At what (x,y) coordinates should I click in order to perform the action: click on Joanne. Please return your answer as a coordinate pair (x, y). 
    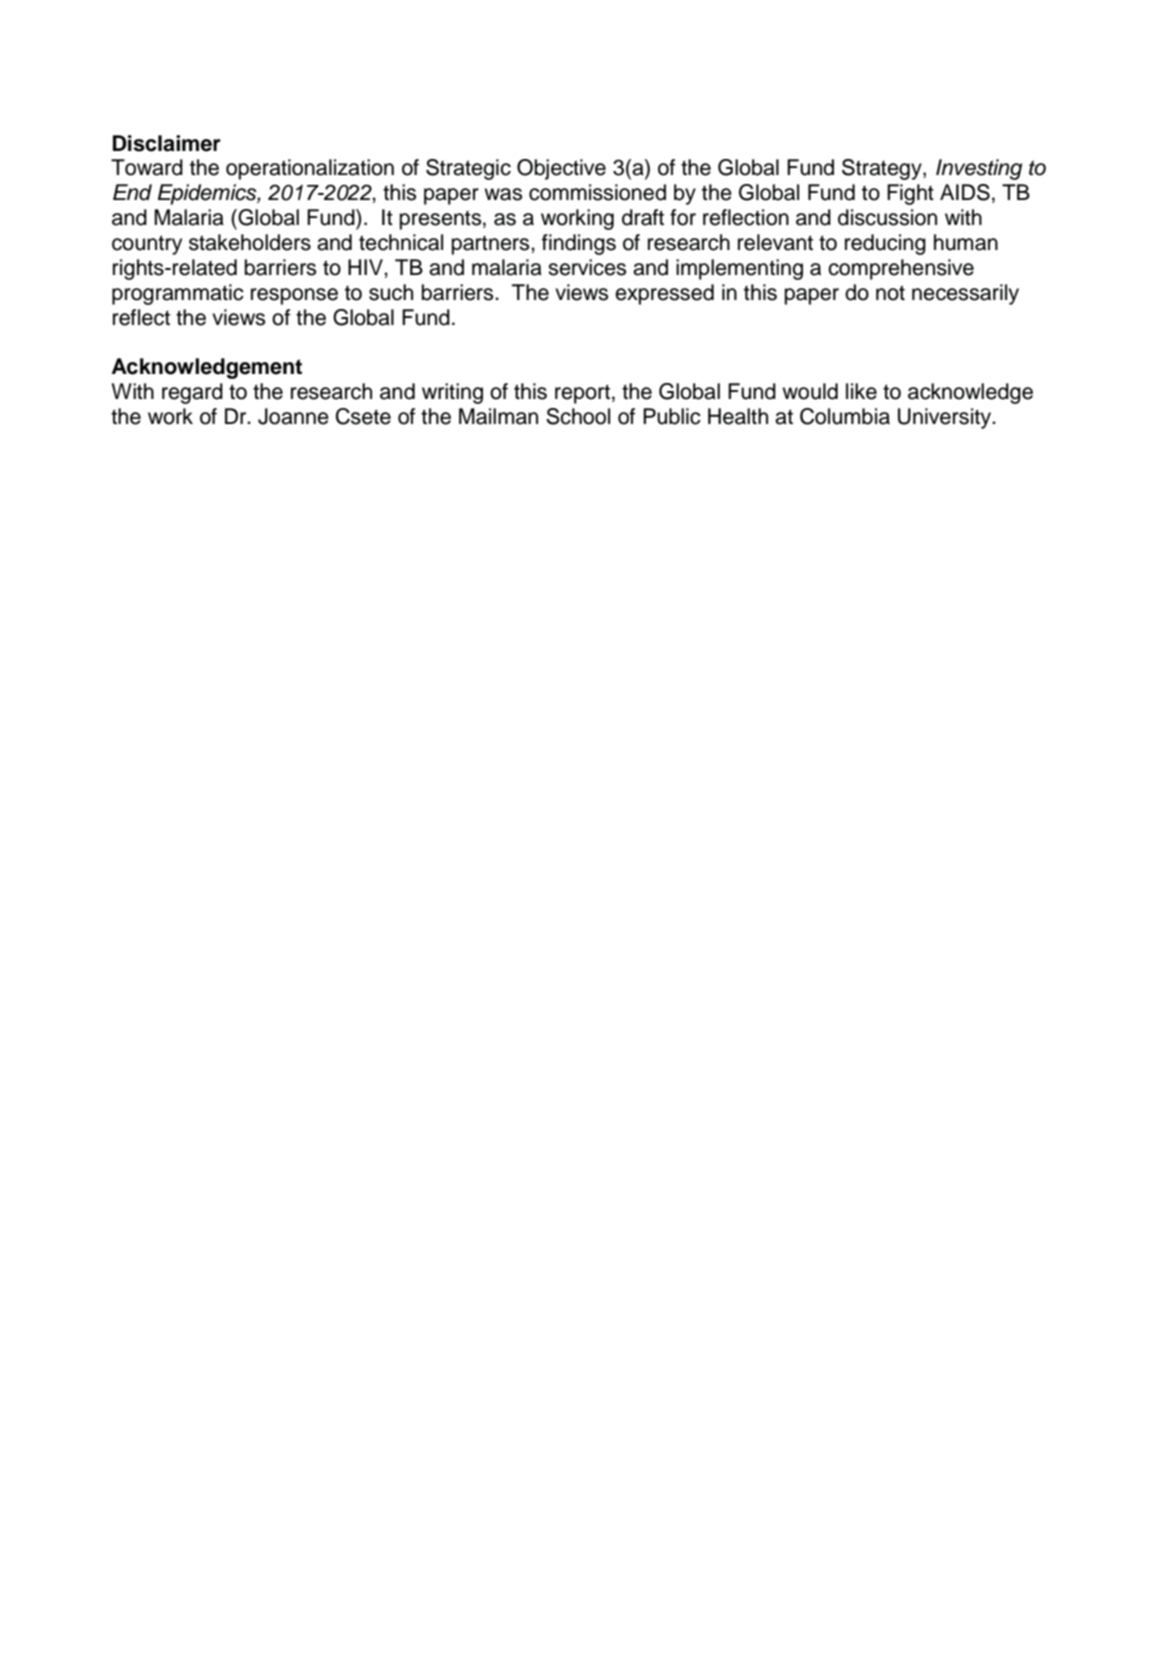
    Looking at the image, I should click on (293, 416).
